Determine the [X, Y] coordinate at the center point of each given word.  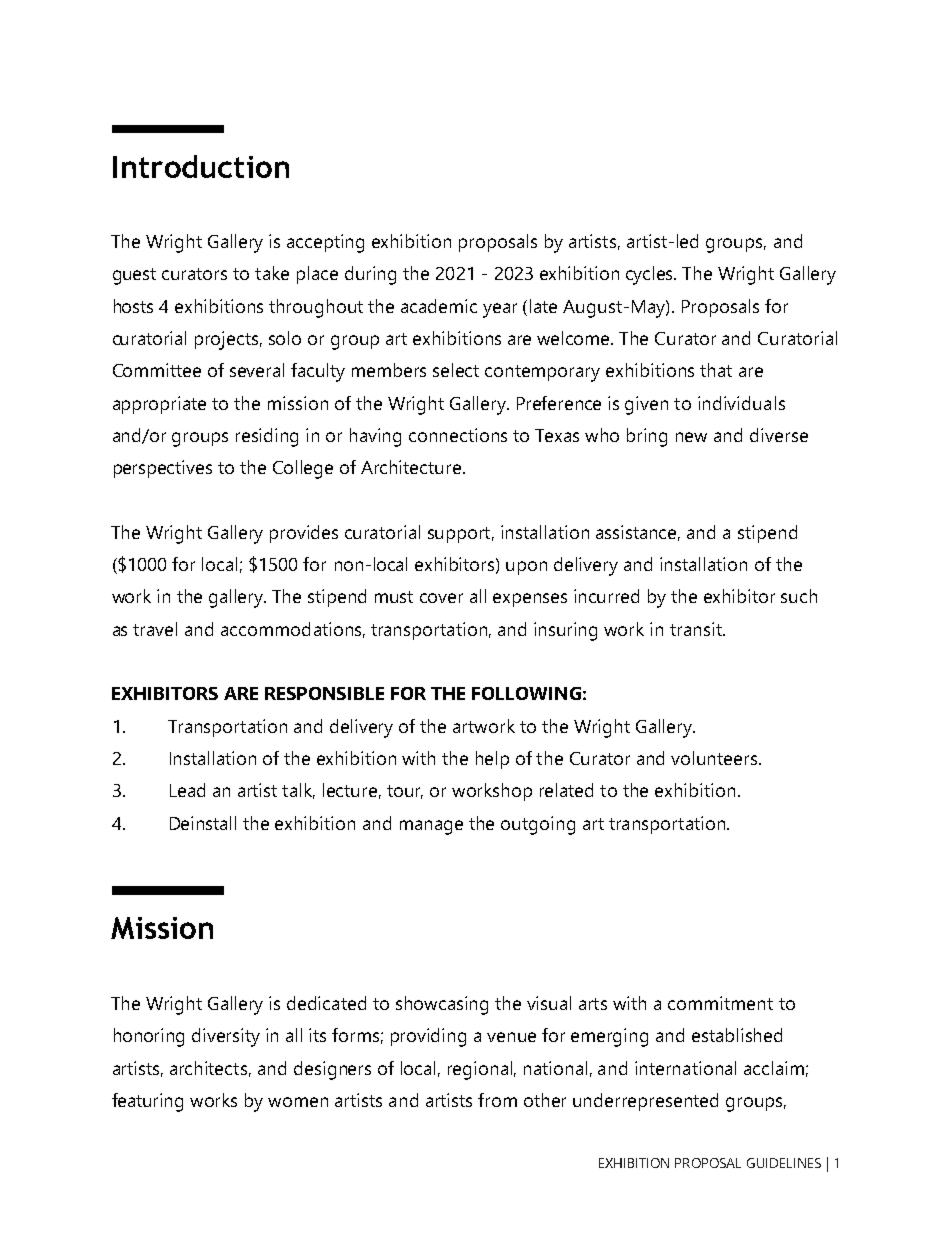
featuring [147, 1102]
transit [697, 629]
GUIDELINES [784, 1163]
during [370, 275]
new [691, 437]
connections [458, 435]
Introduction [201, 166]
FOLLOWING [526, 693]
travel [155, 629]
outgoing [538, 825]
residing [267, 437]
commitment [720, 1003]
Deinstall [203, 823]
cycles [651, 275]
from [497, 1100]
